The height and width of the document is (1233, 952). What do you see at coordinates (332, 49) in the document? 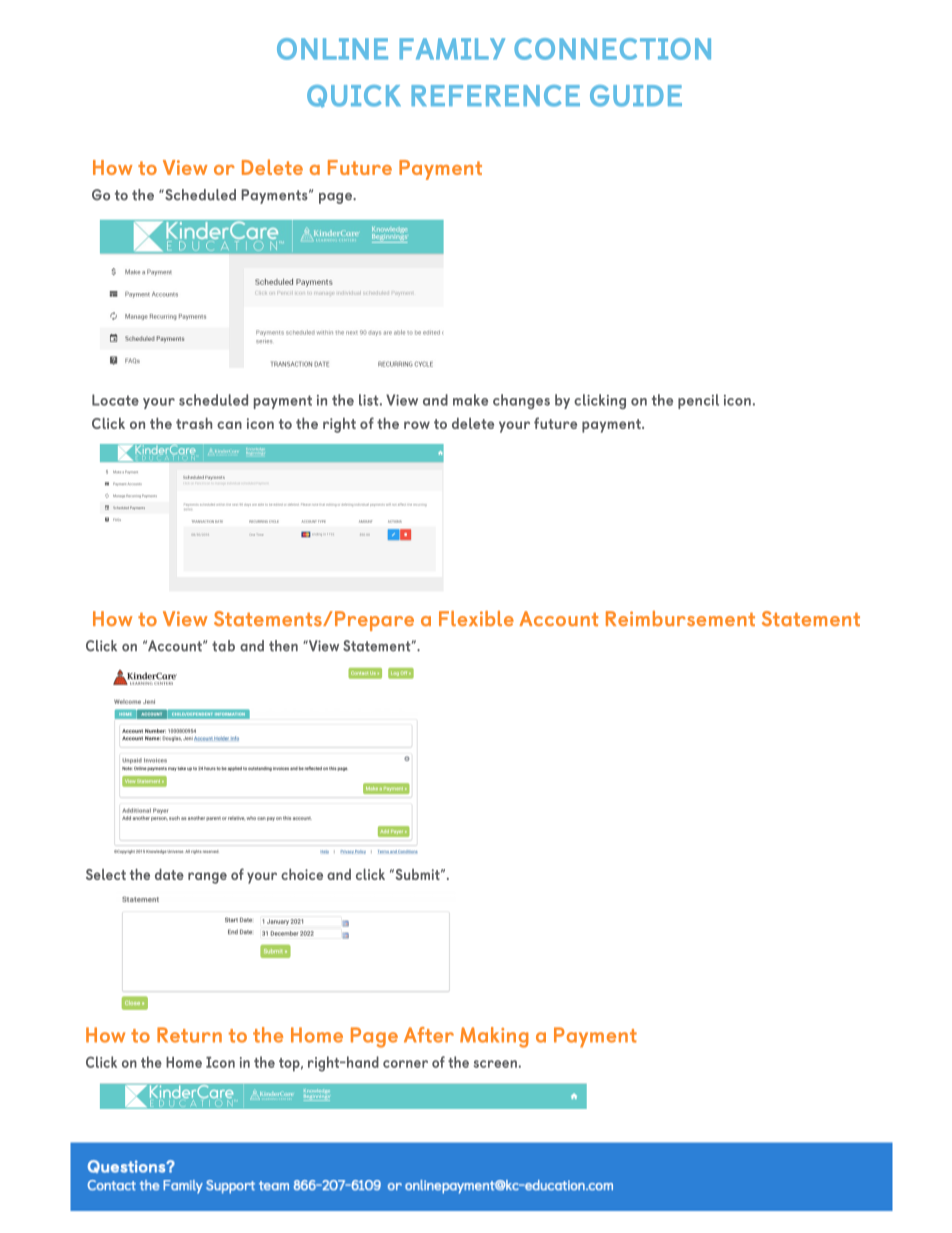
I see `ONLINE` at bounding box center [332, 49].
